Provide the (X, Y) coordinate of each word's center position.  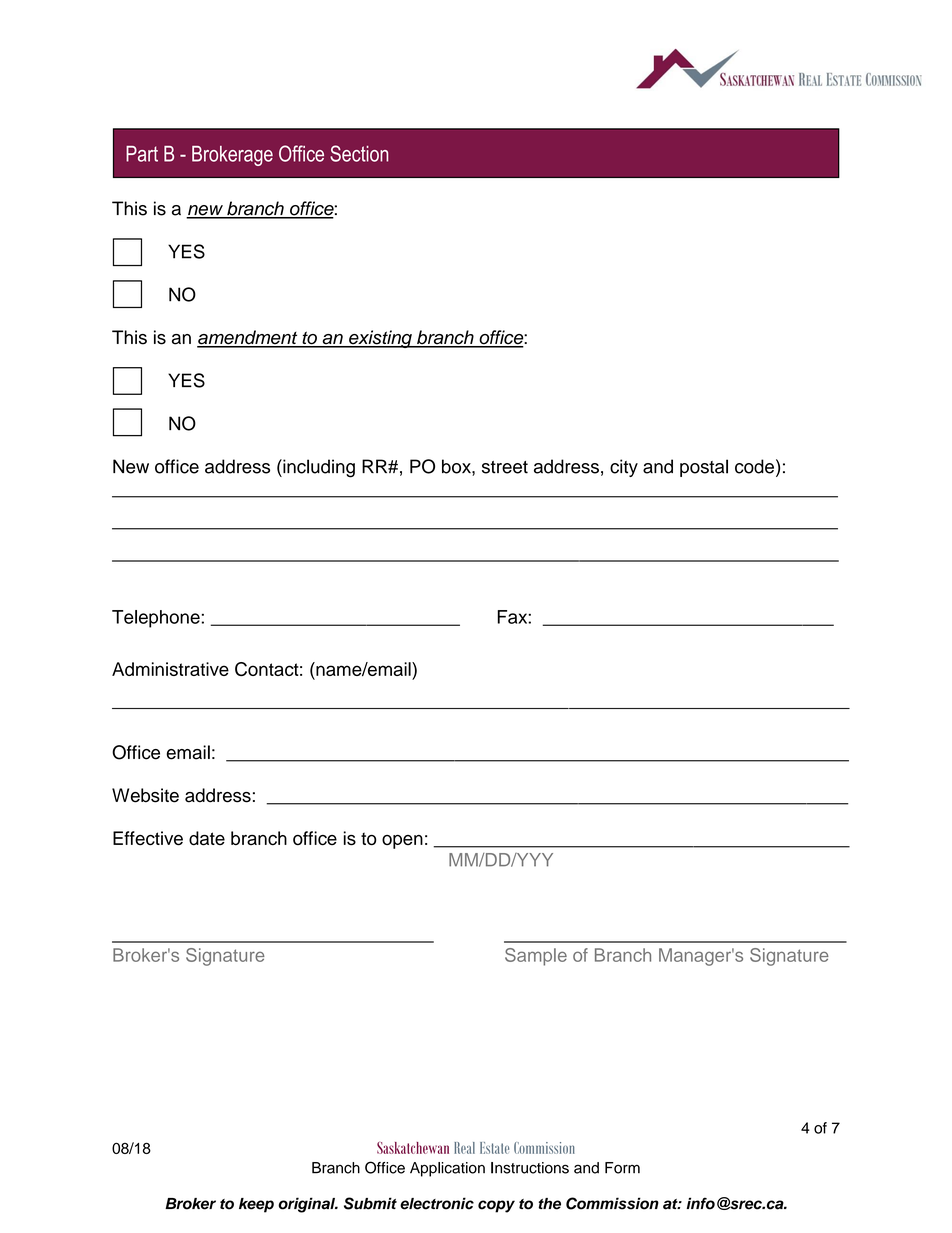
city (624, 468)
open (402, 842)
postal (704, 468)
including (318, 468)
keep (256, 1205)
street (505, 467)
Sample (536, 957)
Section (359, 153)
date (207, 838)
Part (142, 154)
